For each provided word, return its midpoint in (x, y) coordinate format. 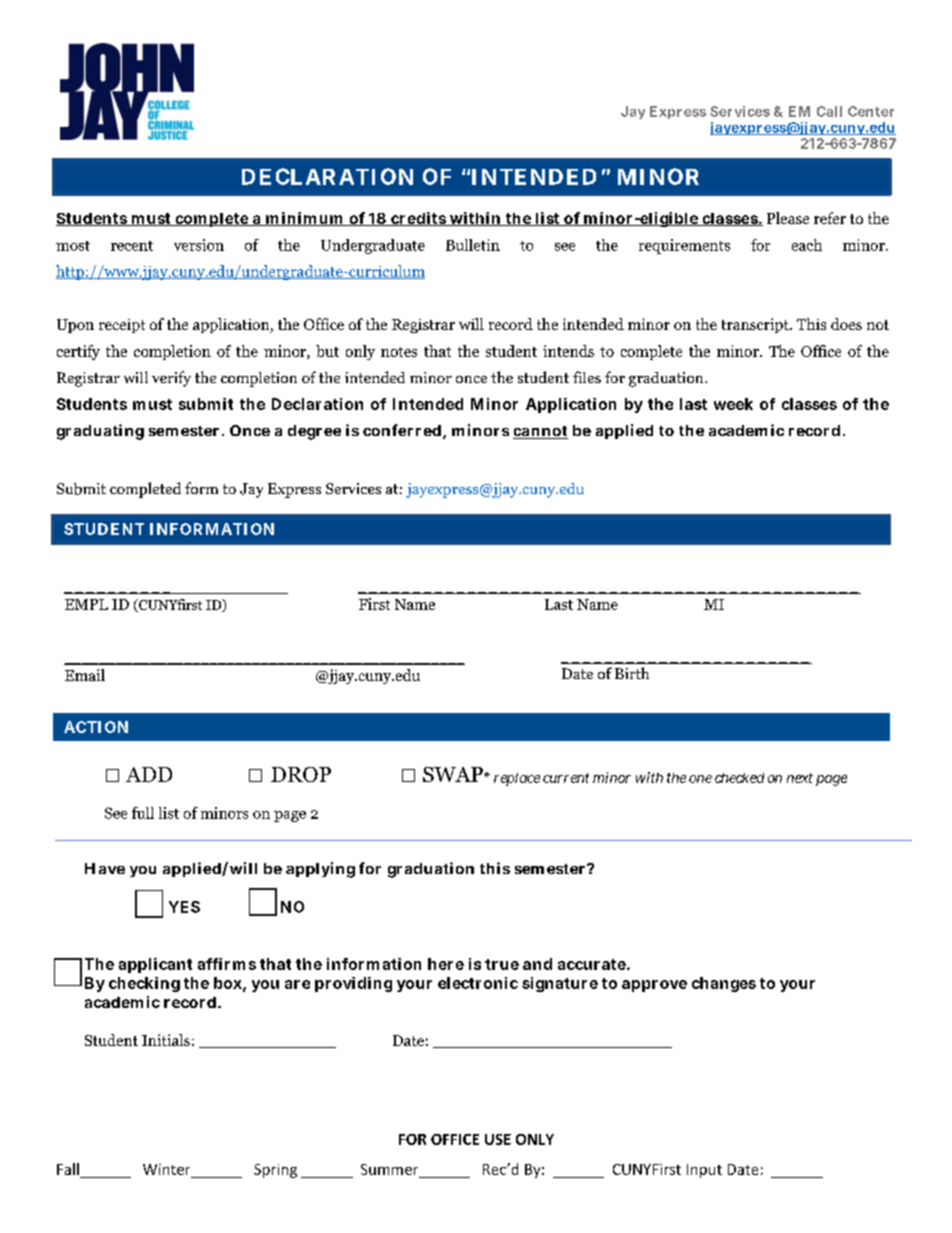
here (446, 964)
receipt (122, 326)
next (800, 778)
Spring (275, 1171)
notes (399, 352)
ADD (149, 774)
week (733, 404)
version (199, 245)
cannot (540, 432)
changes (724, 984)
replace (517, 779)
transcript (756, 325)
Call (829, 111)
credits (418, 219)
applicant (155, 965)
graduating (100, 432)
